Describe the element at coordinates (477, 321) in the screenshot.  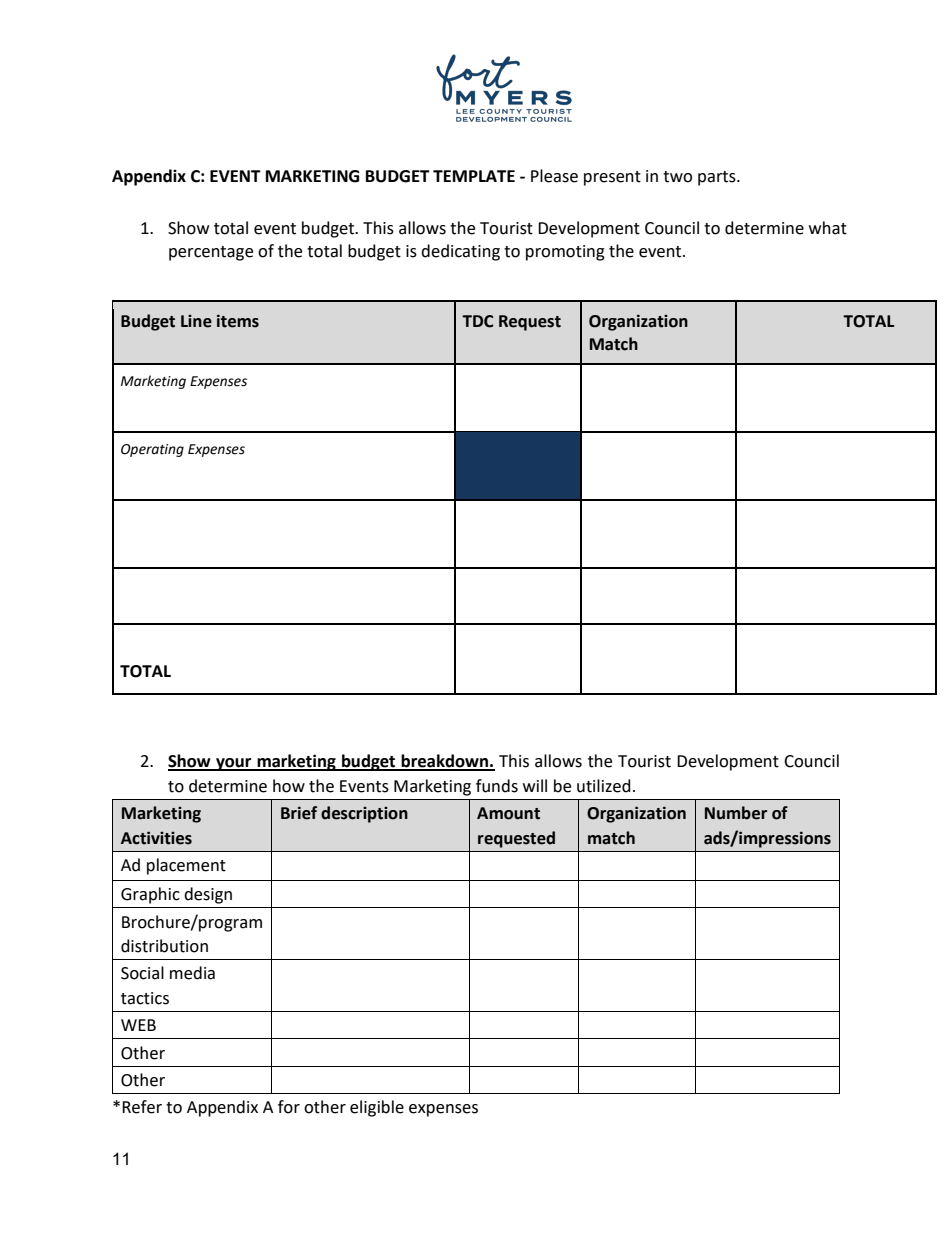
I see `TDC` at that location.
